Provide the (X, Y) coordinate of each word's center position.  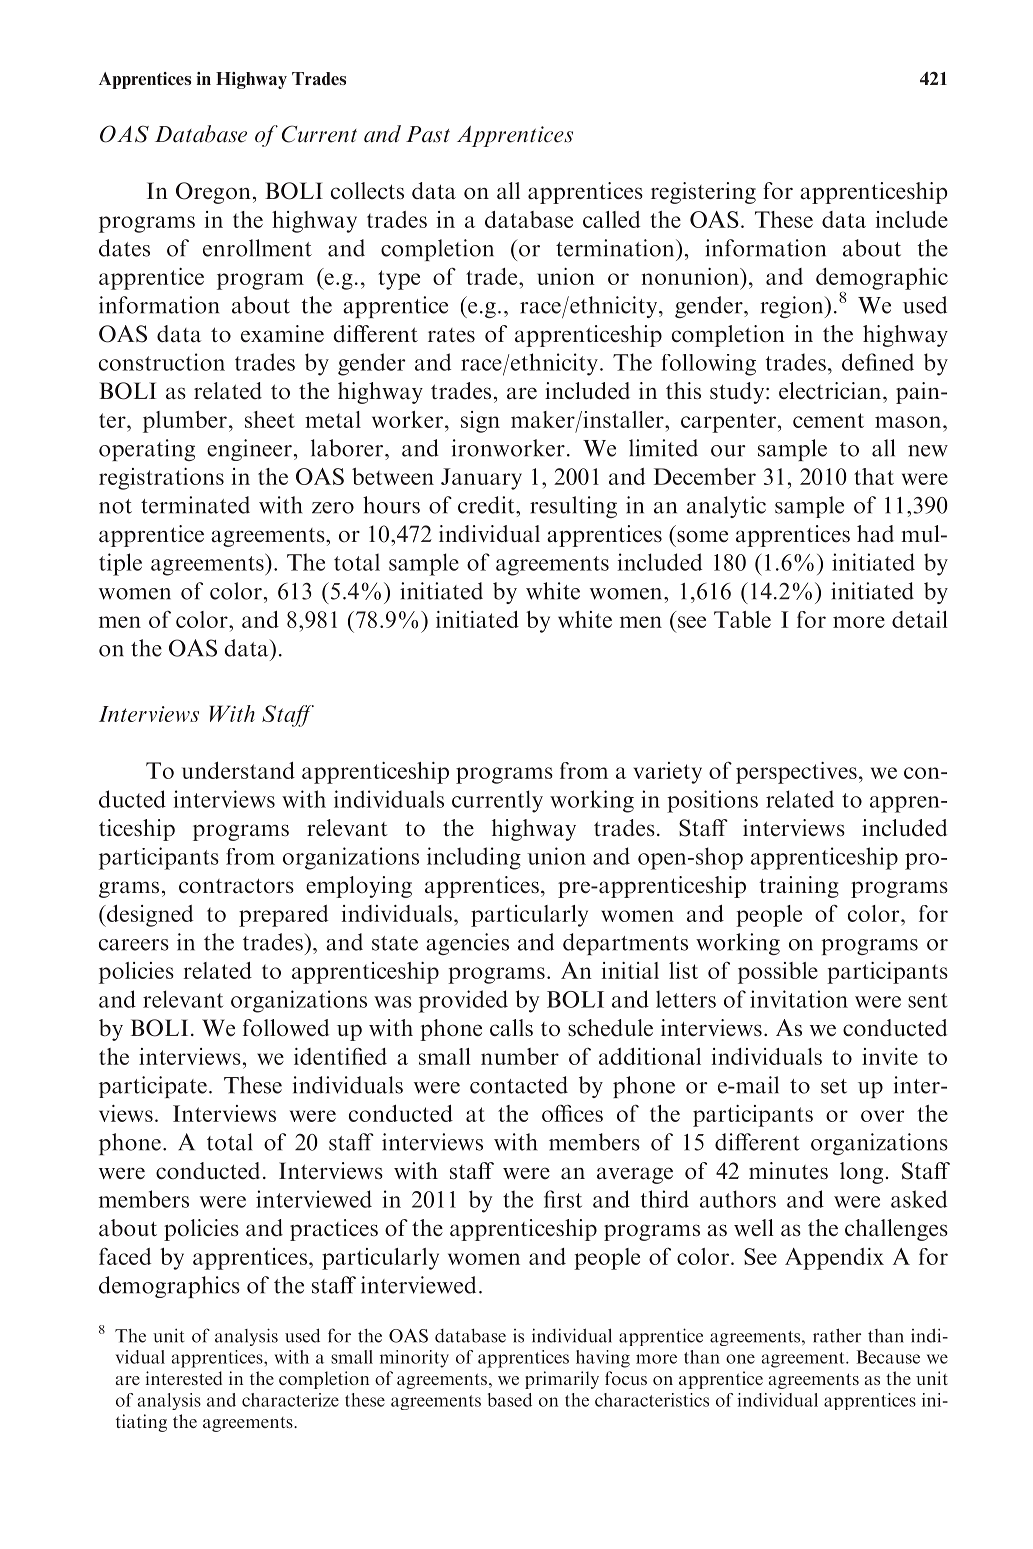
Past (428, 134)
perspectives (796, 773)
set (834, 1086)
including (474, 858)
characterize (290, 1400)
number (520, 1056)
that (874, 476)
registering (703, 193)
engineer (249, 450)
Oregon (213, 193)
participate (153, 1087)
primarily (562, 1380)
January (481, 479)
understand (238, 770)
